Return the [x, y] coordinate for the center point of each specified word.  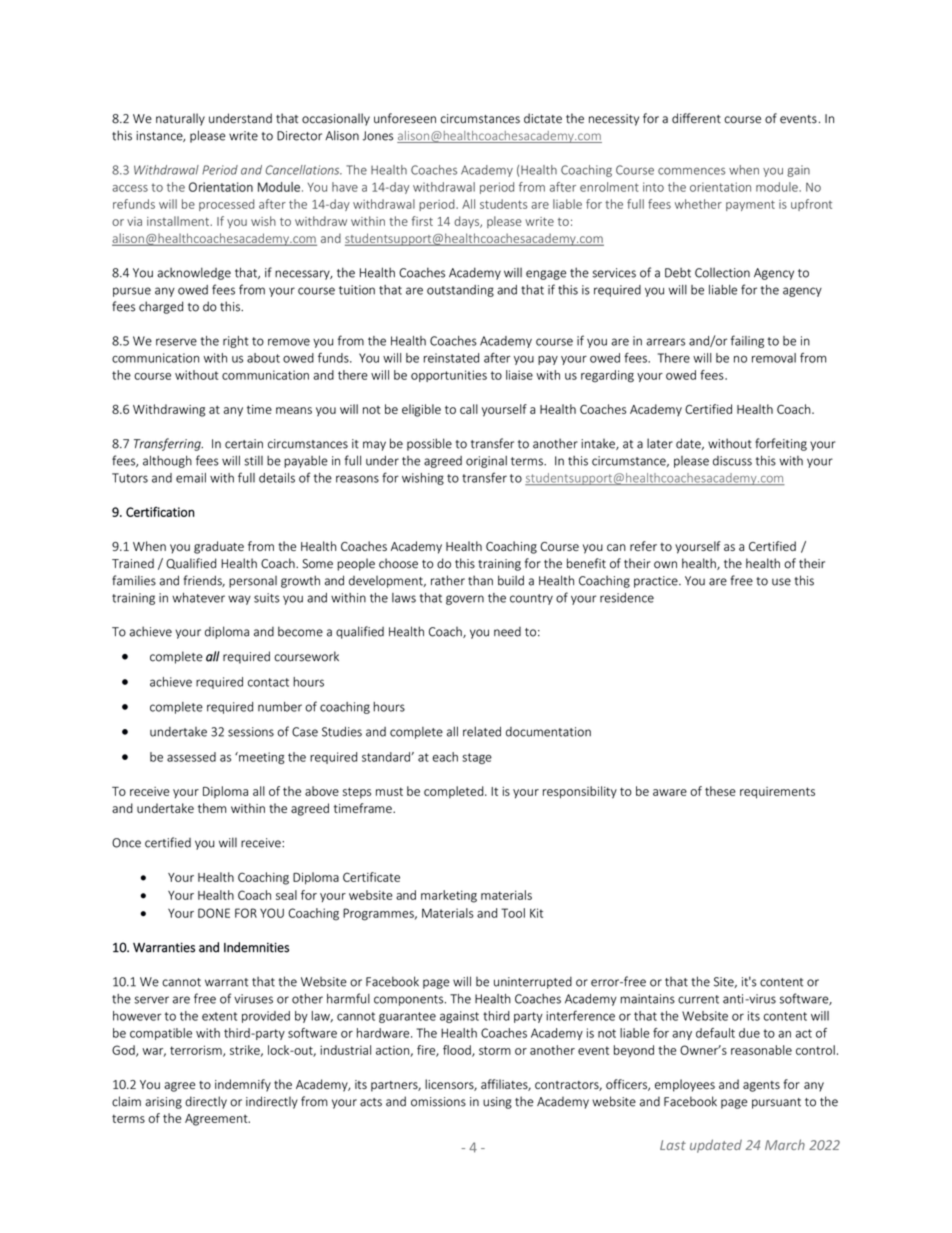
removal [774, 358]
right [235, 342]
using [497, 1103]
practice [657, 582]
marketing [449, 896]
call [469, 409]
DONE [214, 913]
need [507, 632]
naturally [180, 119]
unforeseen [405, 118]
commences [692, 171]
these [720, 791]
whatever [198, 598]
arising [163, 1103]
